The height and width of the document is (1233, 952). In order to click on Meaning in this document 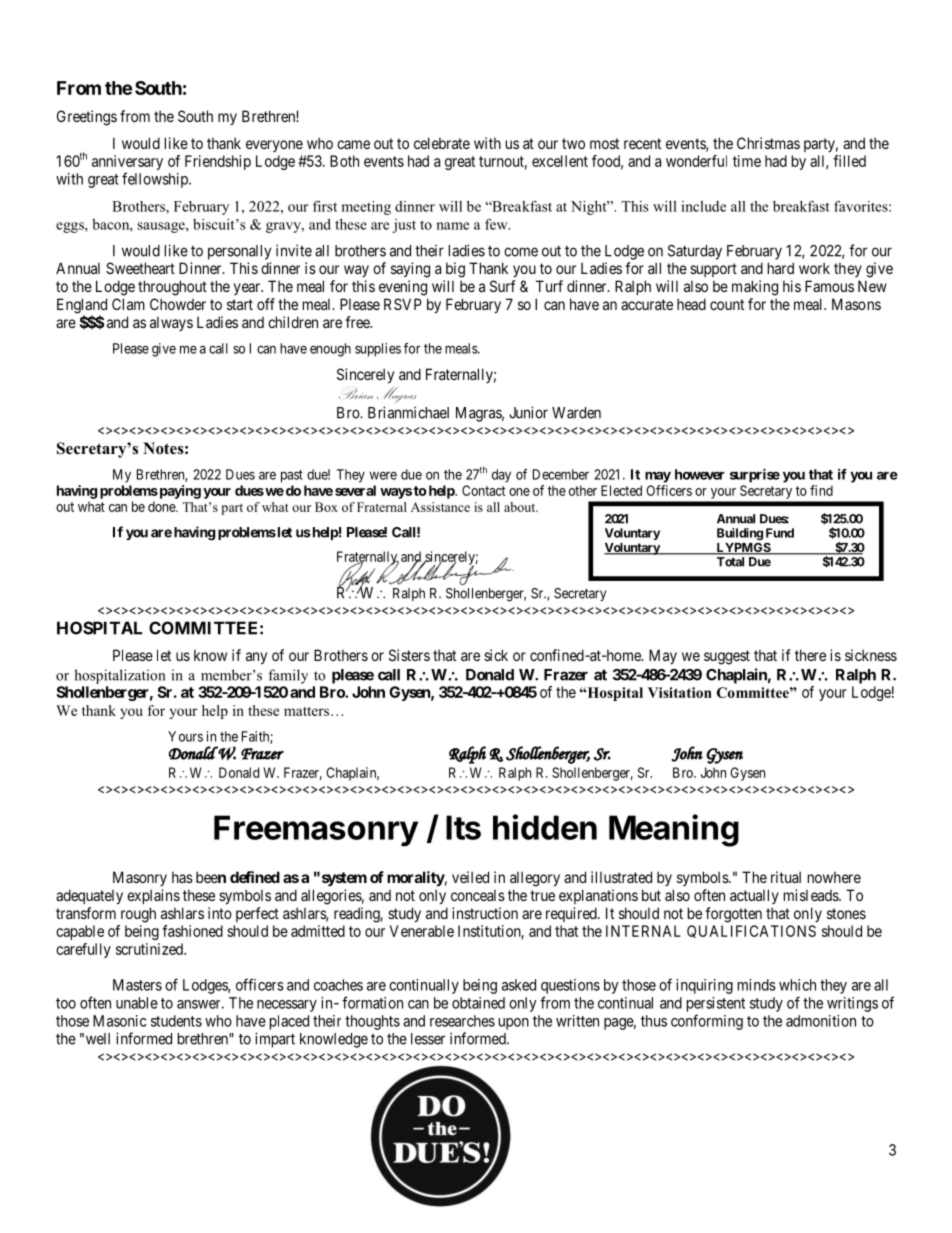, I will do `click(674, 830)`.
